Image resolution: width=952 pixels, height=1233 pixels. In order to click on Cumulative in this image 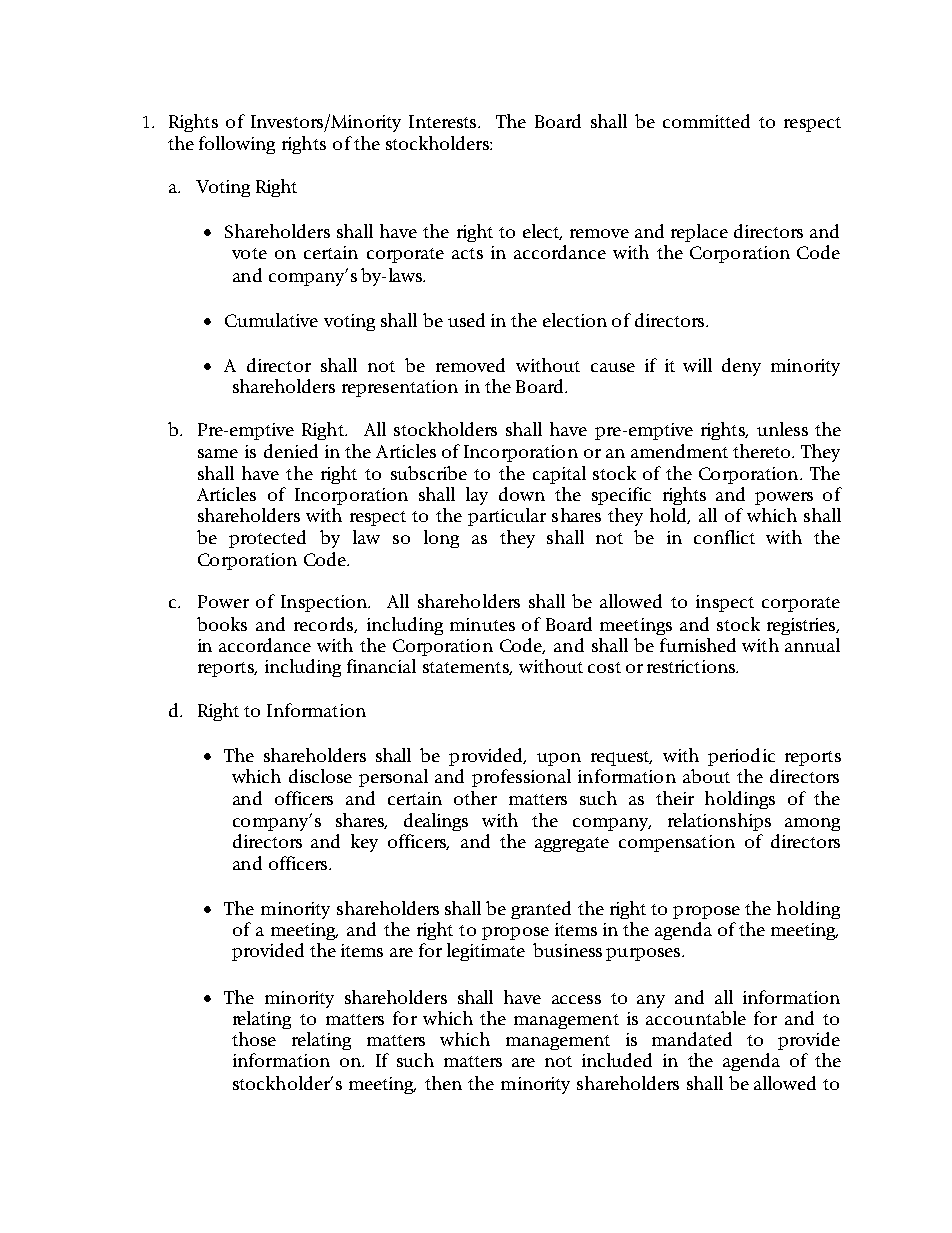, I will do `click(271, 320)`.
